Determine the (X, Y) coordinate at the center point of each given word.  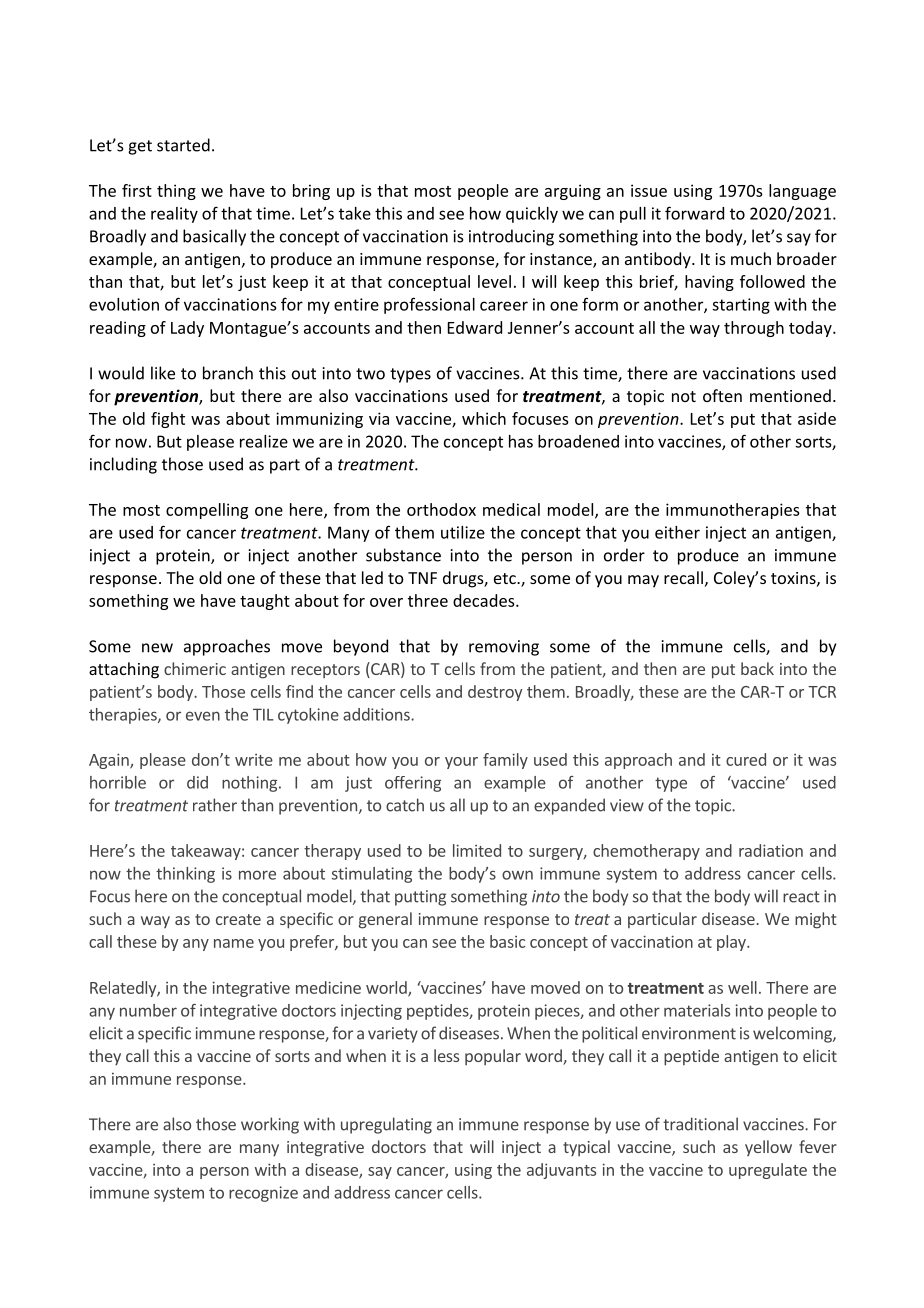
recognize (263, 1194)
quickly (532, 215)
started (183, 145)
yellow (768, 1148)
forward (694, 213)
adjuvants (561, 1171)
